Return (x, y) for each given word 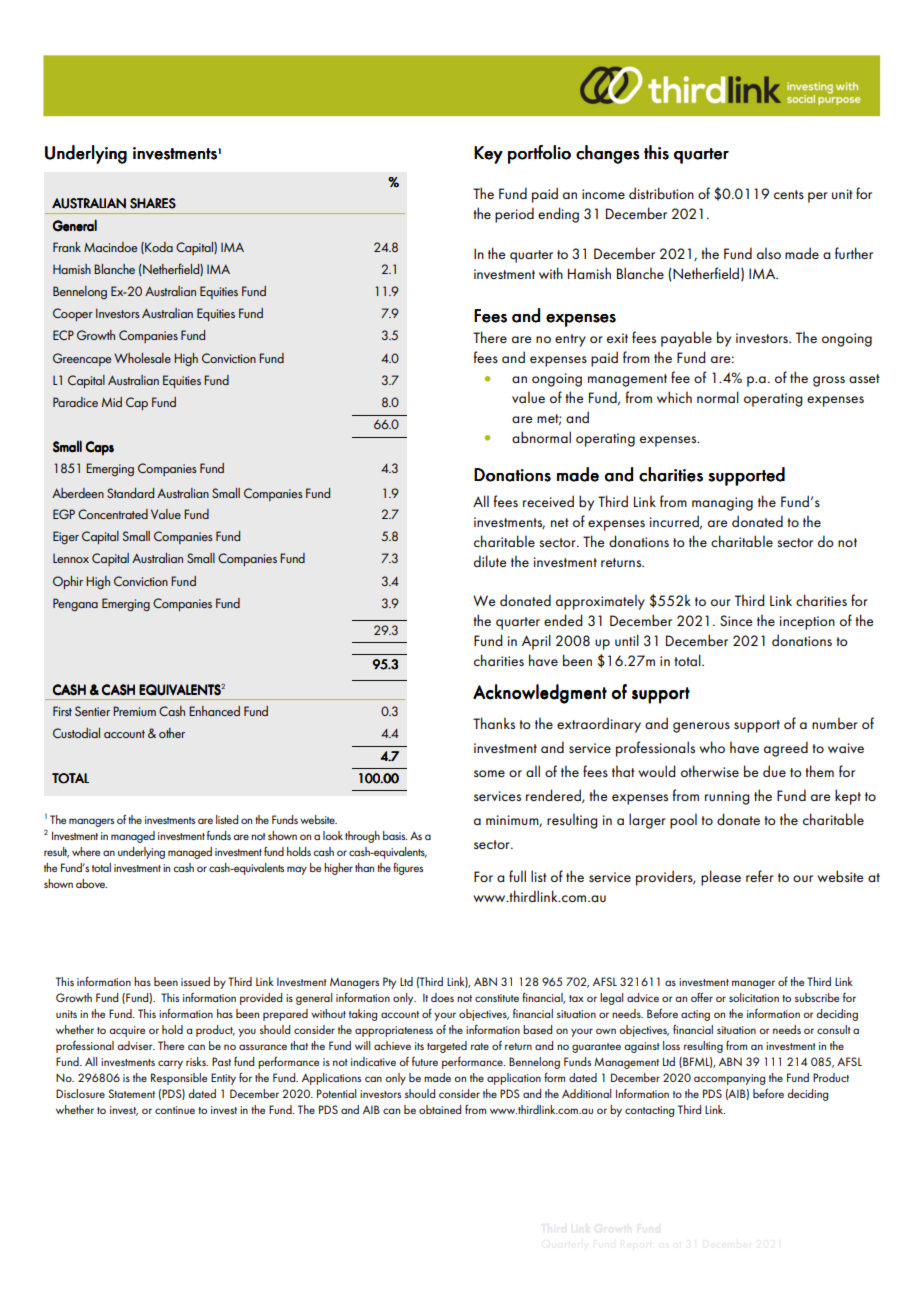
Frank (67, 247)
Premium (134, 711)
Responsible (179, 1079)
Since (736, 620)
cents (789, 194)
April (536, 642)
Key (488, 155)
